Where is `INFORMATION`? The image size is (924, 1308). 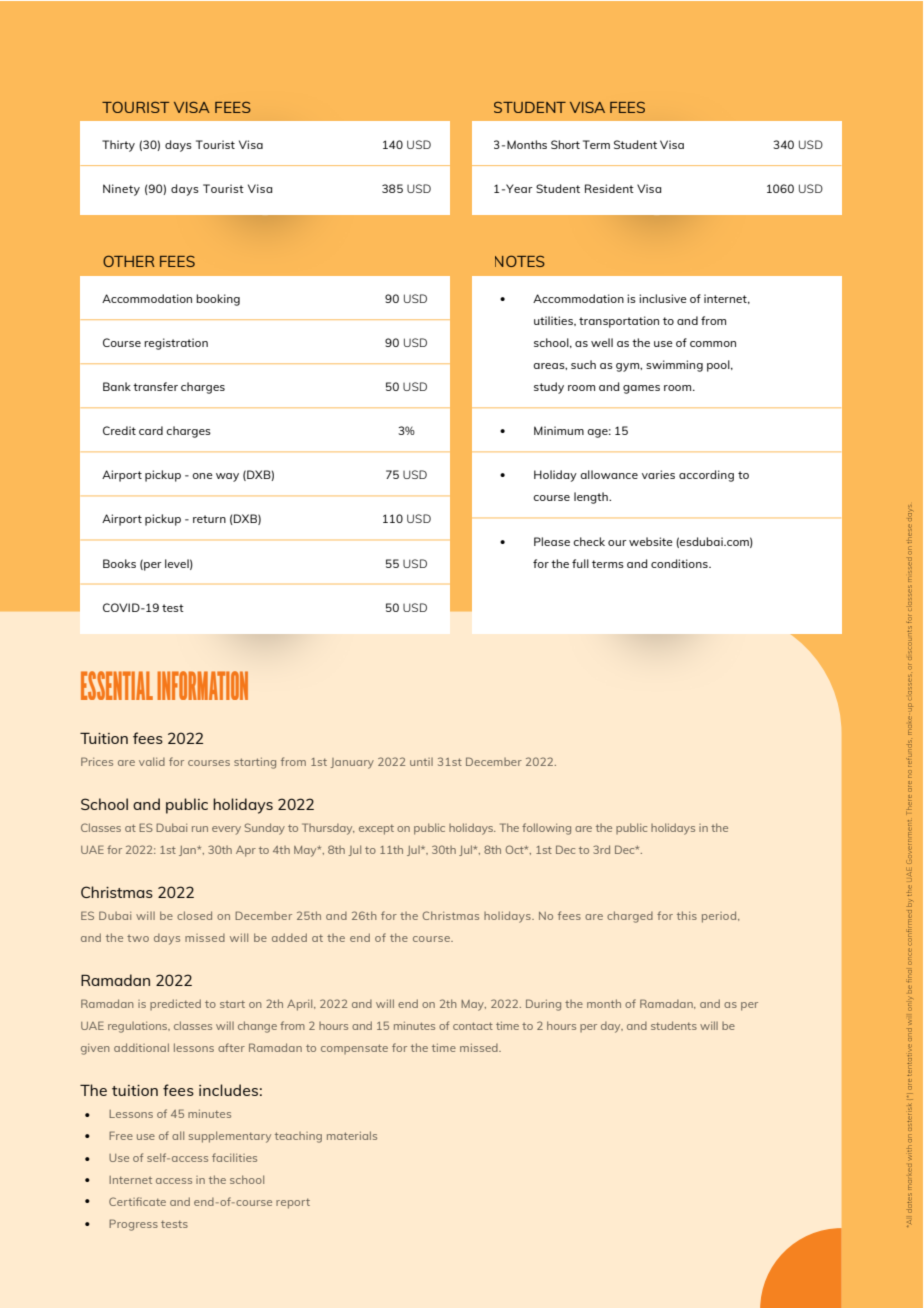
INFORMATION is located at coordinates (203, 685).
